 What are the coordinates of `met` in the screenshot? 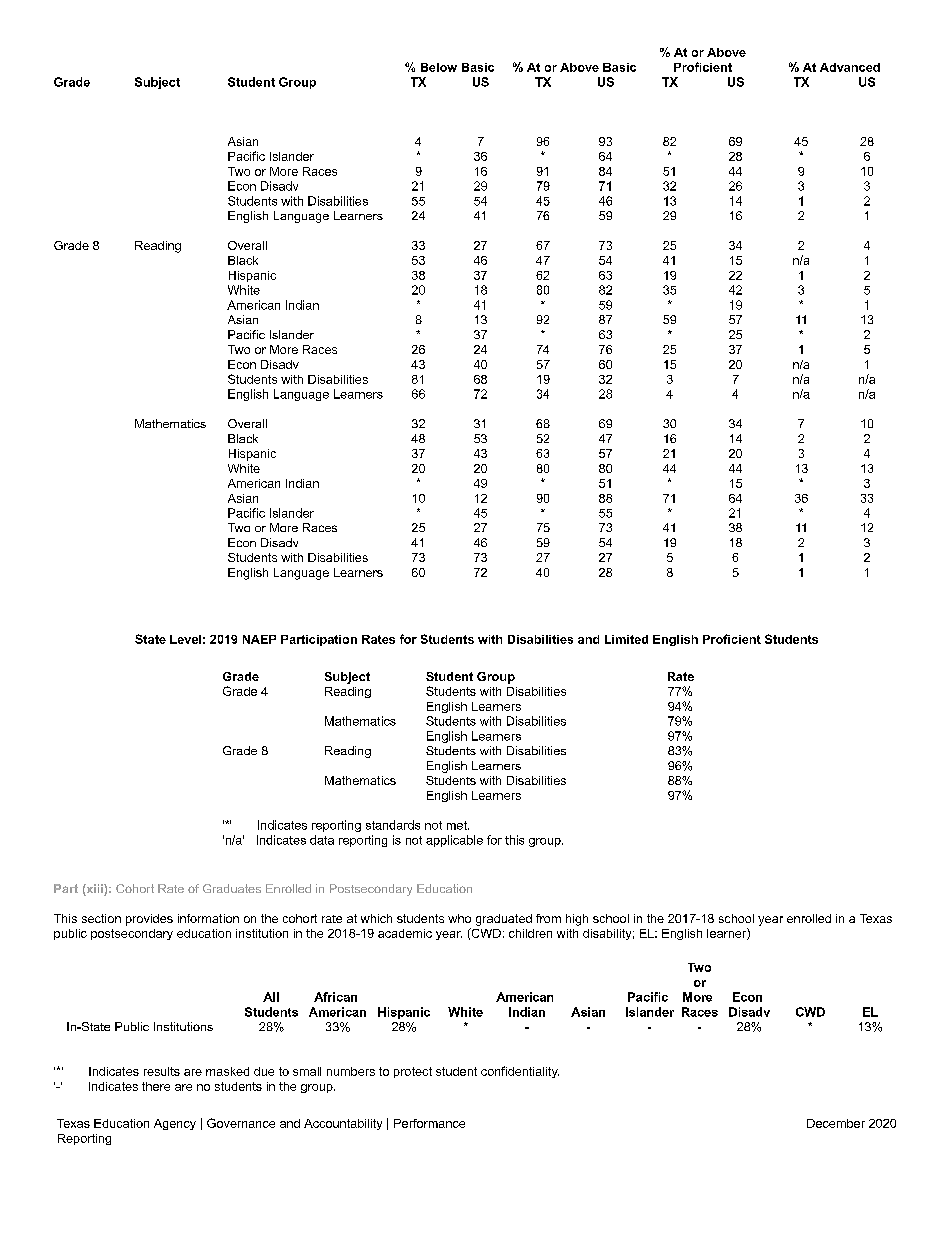 It's located at (458, 825).
